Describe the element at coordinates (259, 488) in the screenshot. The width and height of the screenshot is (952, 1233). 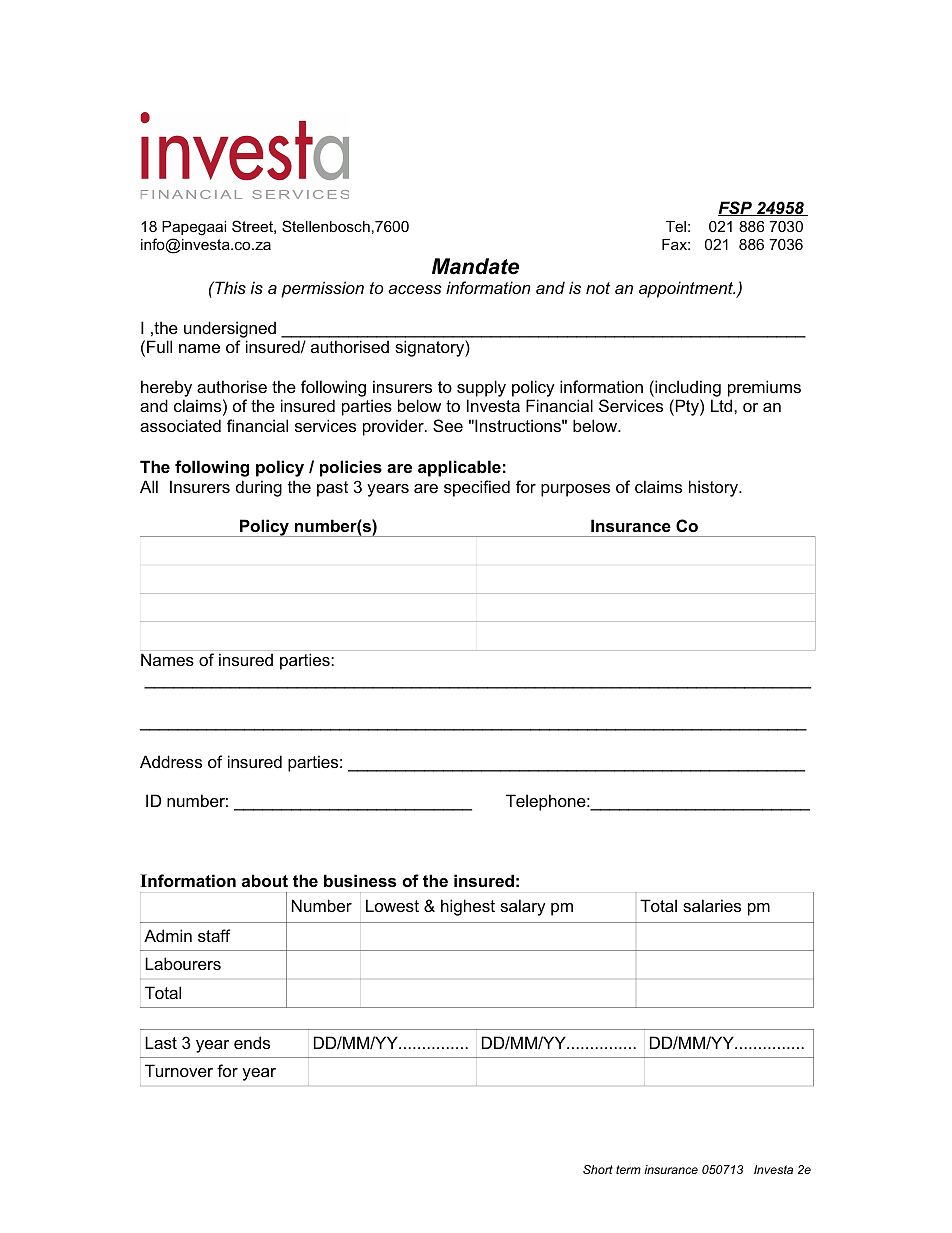
I see `during` at that location.
